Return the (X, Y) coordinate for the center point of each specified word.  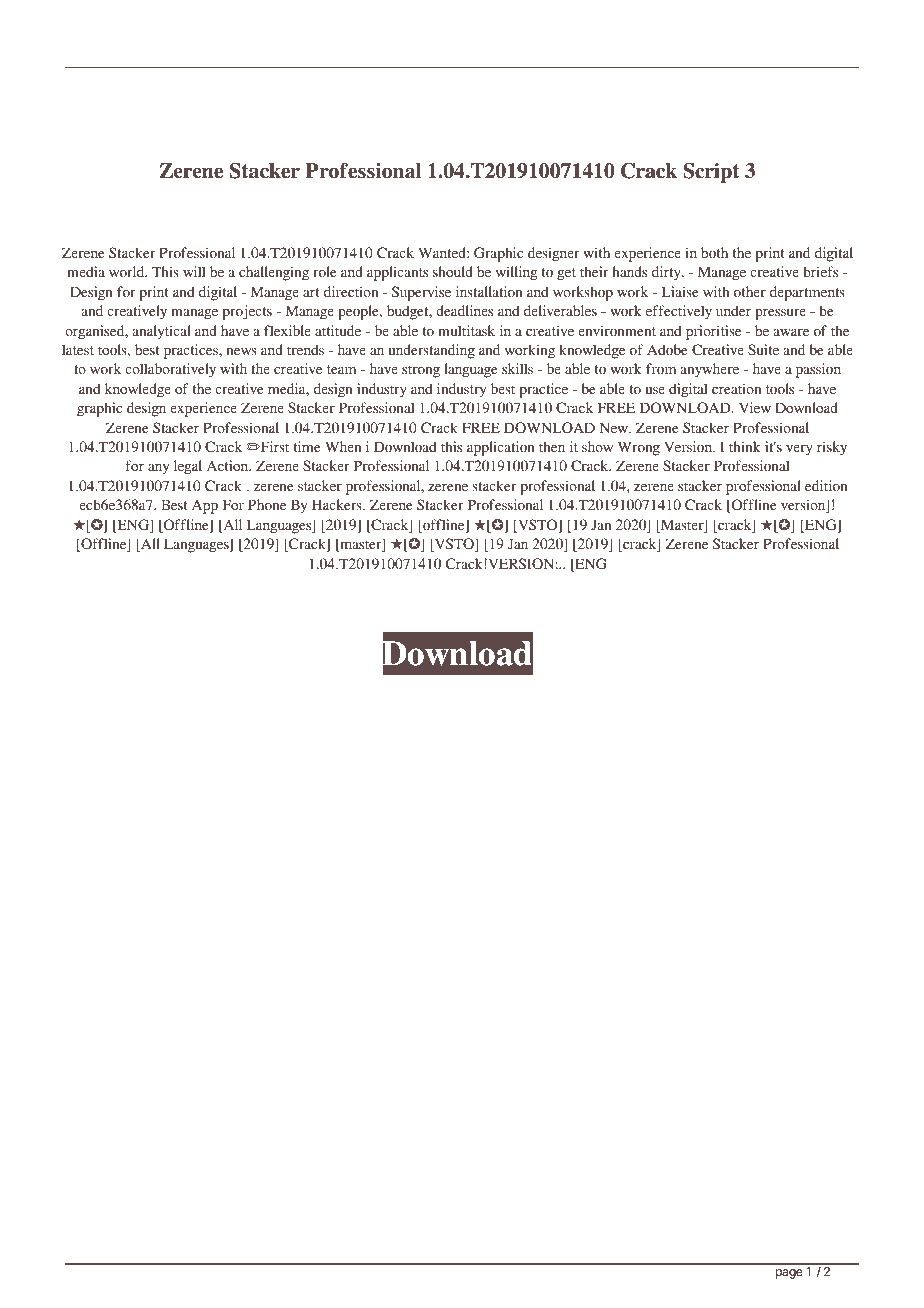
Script (711, 173)
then (552, 446)
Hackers (338, 504)
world (128, 271)
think (745, 446)
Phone (267, 504)
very (799, 450)
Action (229, 465)
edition (826, 485)
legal (188, 467)
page (789, 1274)
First (274, 446)
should (453, 271)
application (501, 448)
